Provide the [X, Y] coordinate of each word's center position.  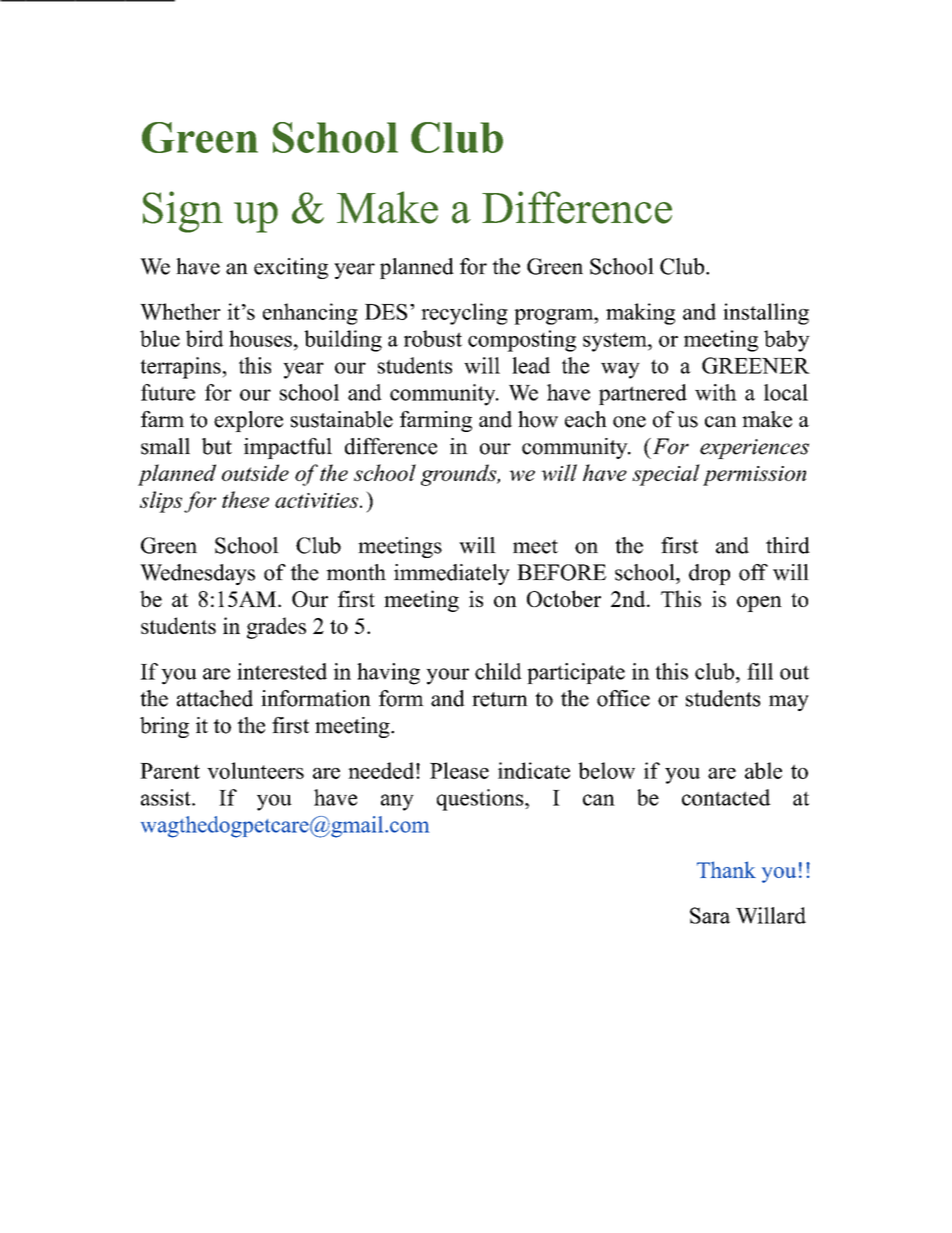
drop [709, 574]
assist [167, 797]
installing [766, 314]
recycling [464, 314]
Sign [183, 212]
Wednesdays [197, 574]
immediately [452, 574]
